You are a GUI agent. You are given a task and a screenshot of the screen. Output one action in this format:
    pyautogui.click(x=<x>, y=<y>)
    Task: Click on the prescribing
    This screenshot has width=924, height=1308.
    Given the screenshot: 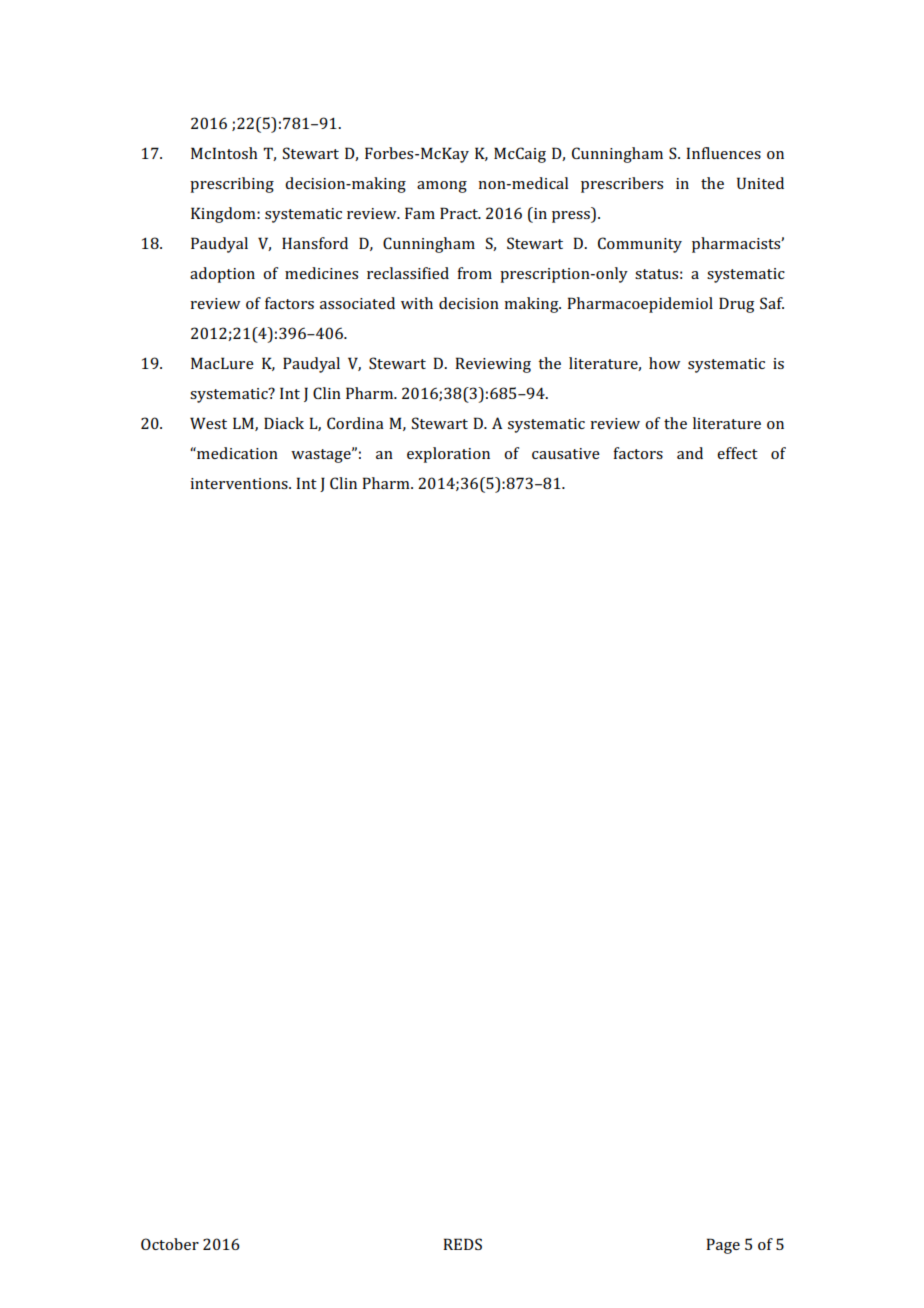 What is the action you would take?
    pyautogui.click(x=232, y=185)
